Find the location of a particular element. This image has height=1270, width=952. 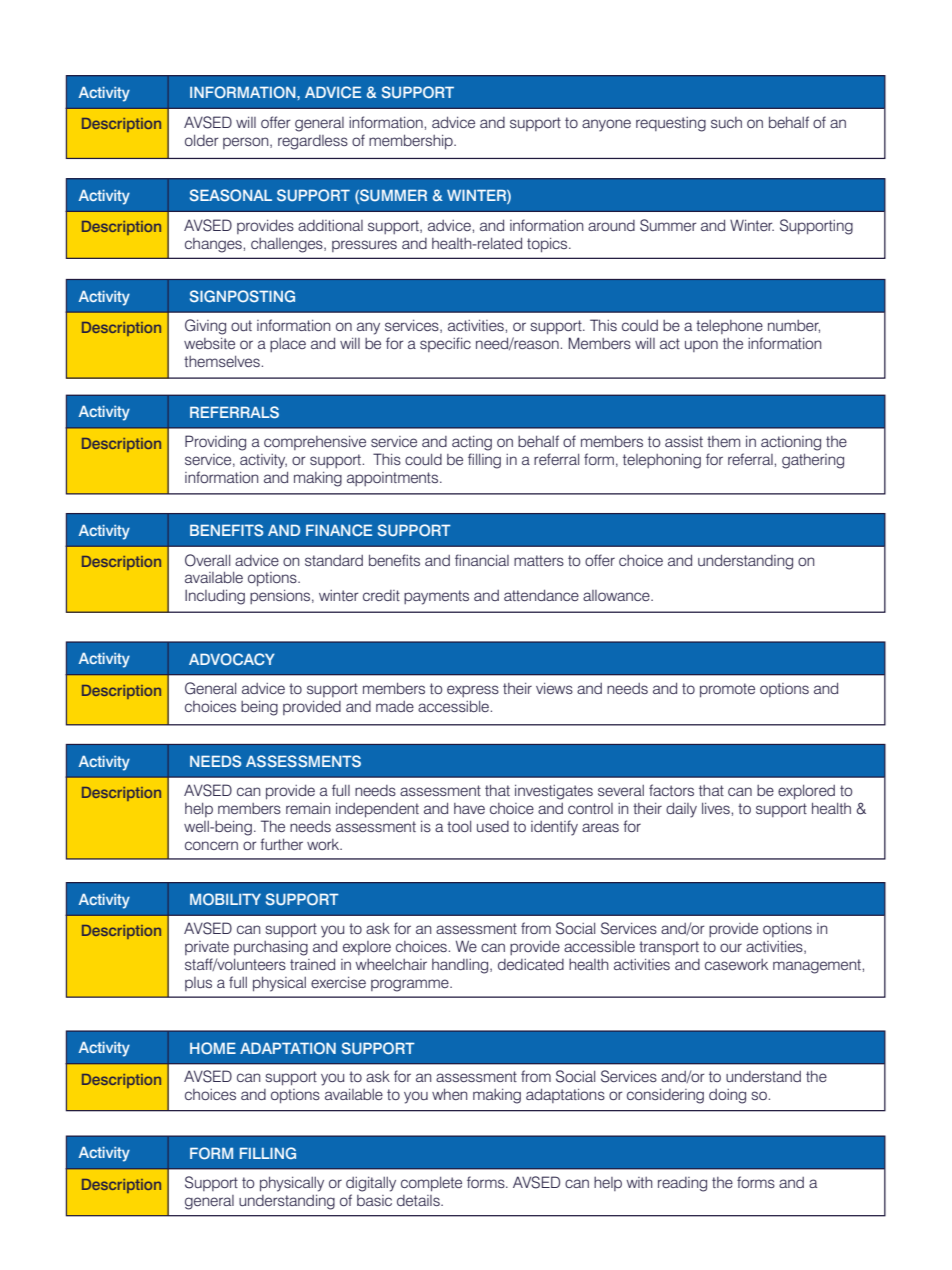

complete is located at coordinates (431, 1184).
